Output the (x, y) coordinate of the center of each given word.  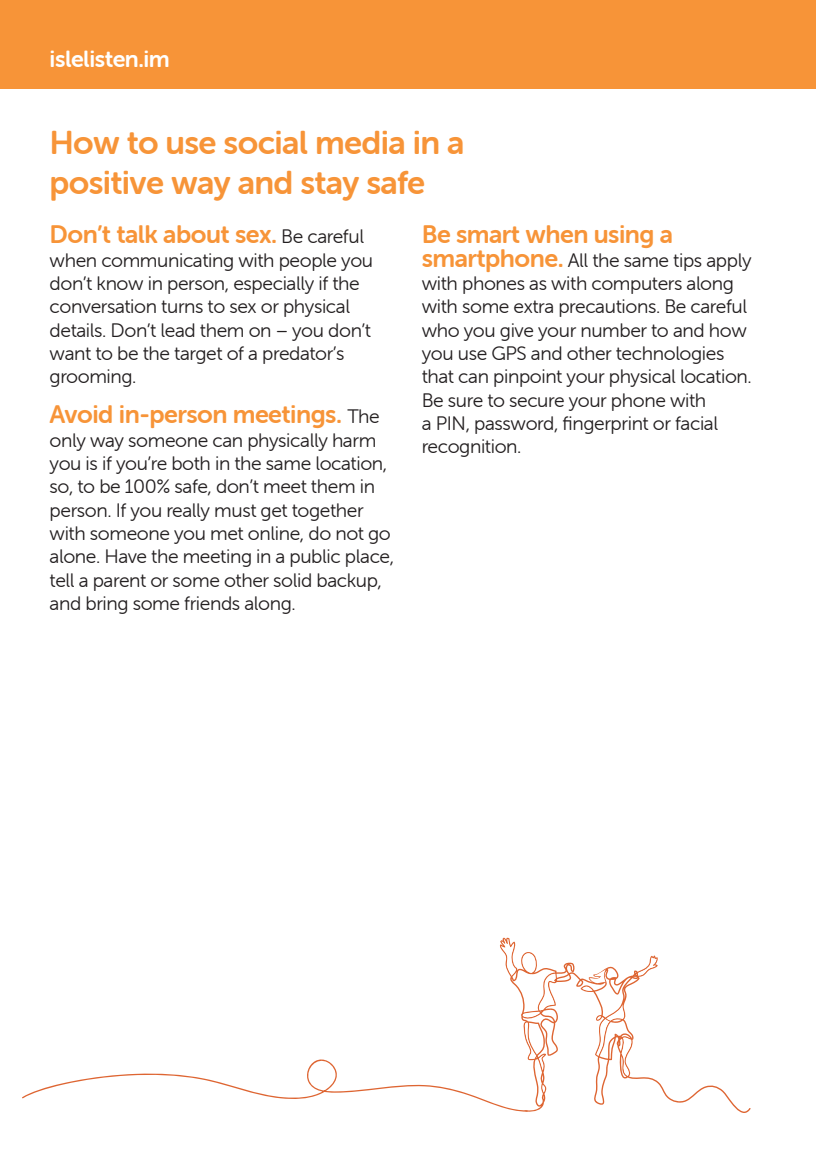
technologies (670, 355)
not (350, 533)
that (438, 376)
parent (120, 582)
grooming (92, 378)
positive (107, 186)
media (360, 142)
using (624, 236)
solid (292, 580)
